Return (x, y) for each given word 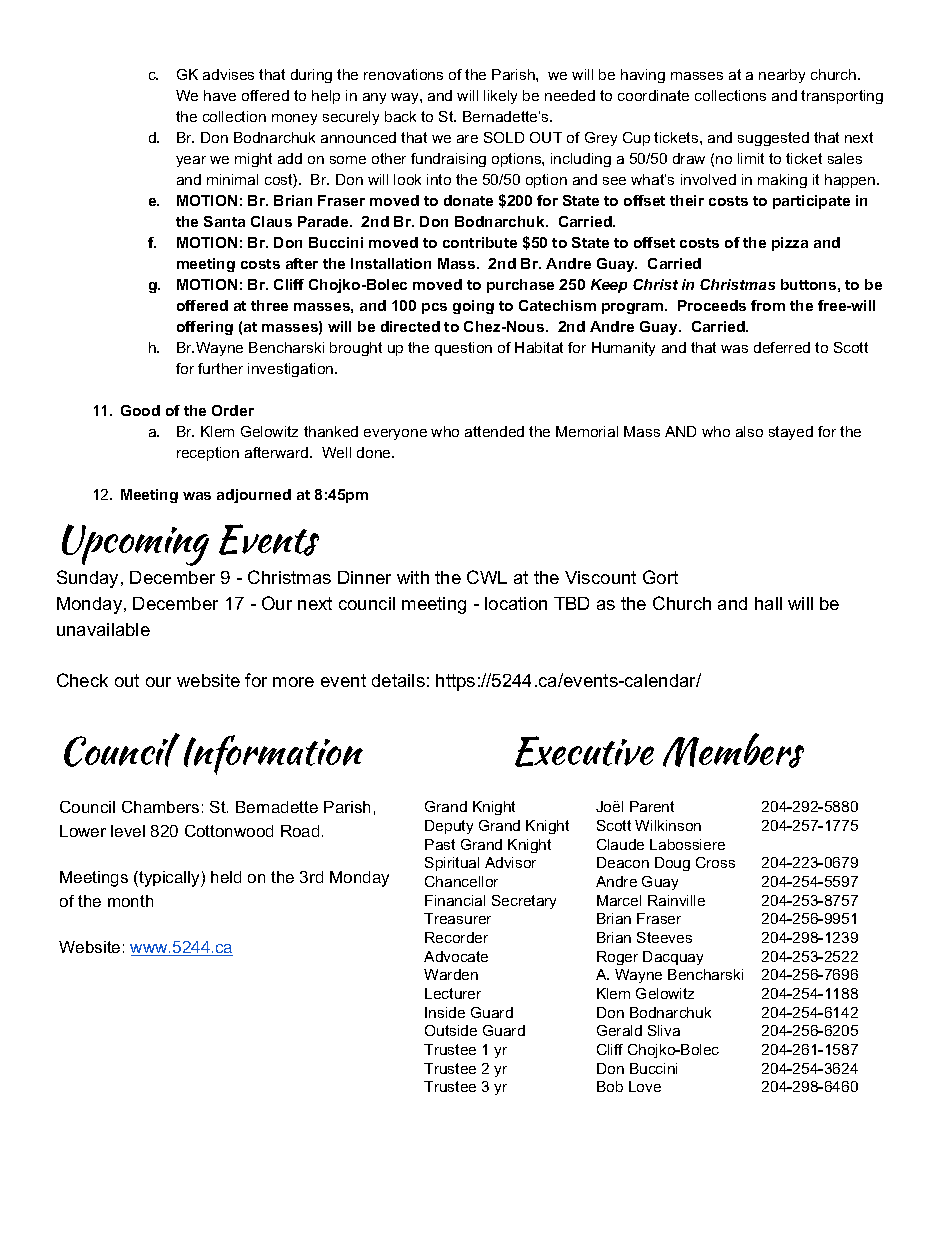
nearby (782, 76)
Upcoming (135, 545)
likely (500, 97)
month (130, 901)
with (413, 577)
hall (768, 603)
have (220, 95)
